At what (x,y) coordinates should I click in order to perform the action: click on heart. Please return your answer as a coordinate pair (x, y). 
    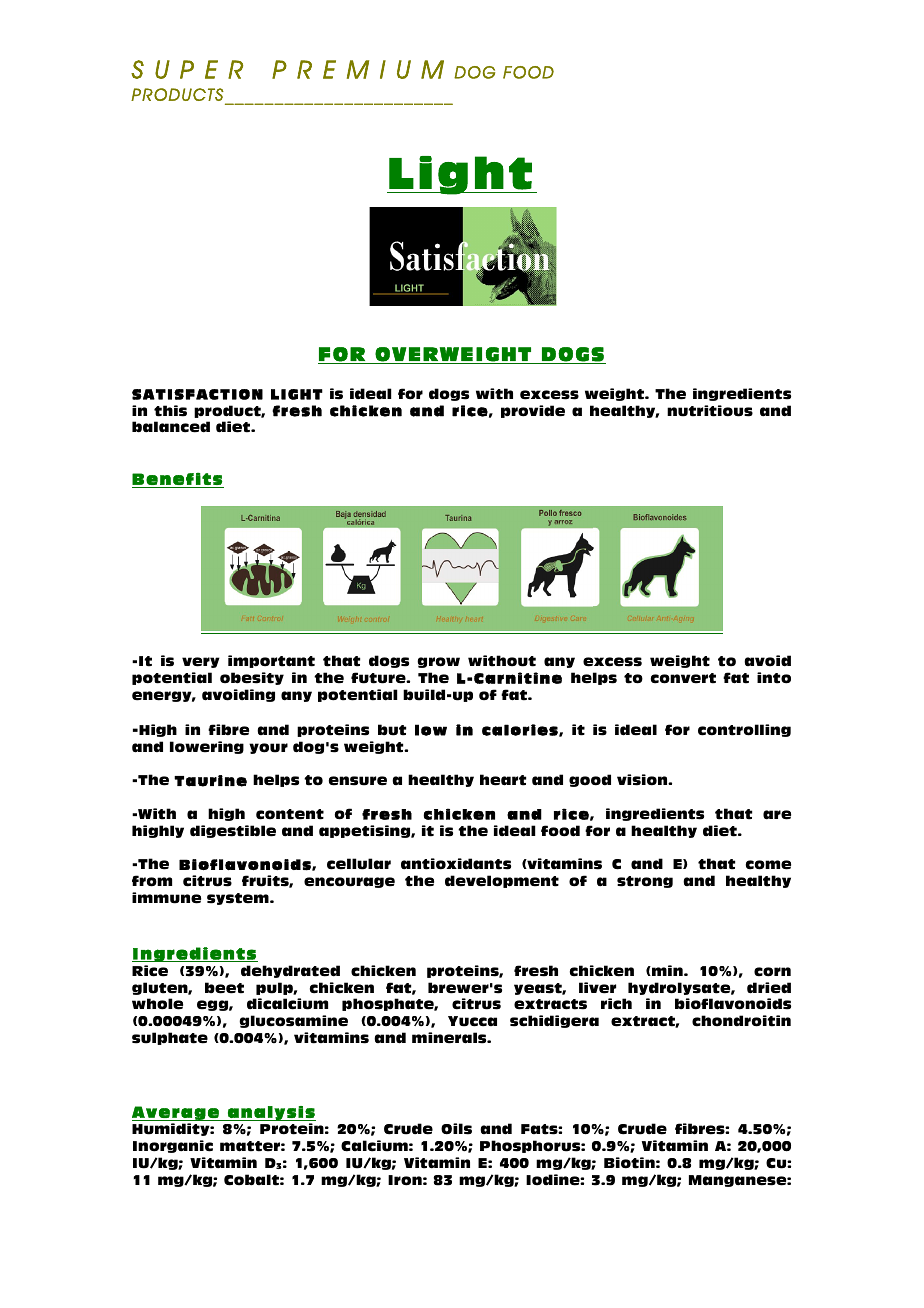
    Looking at the image, I should click on (503, 780).
